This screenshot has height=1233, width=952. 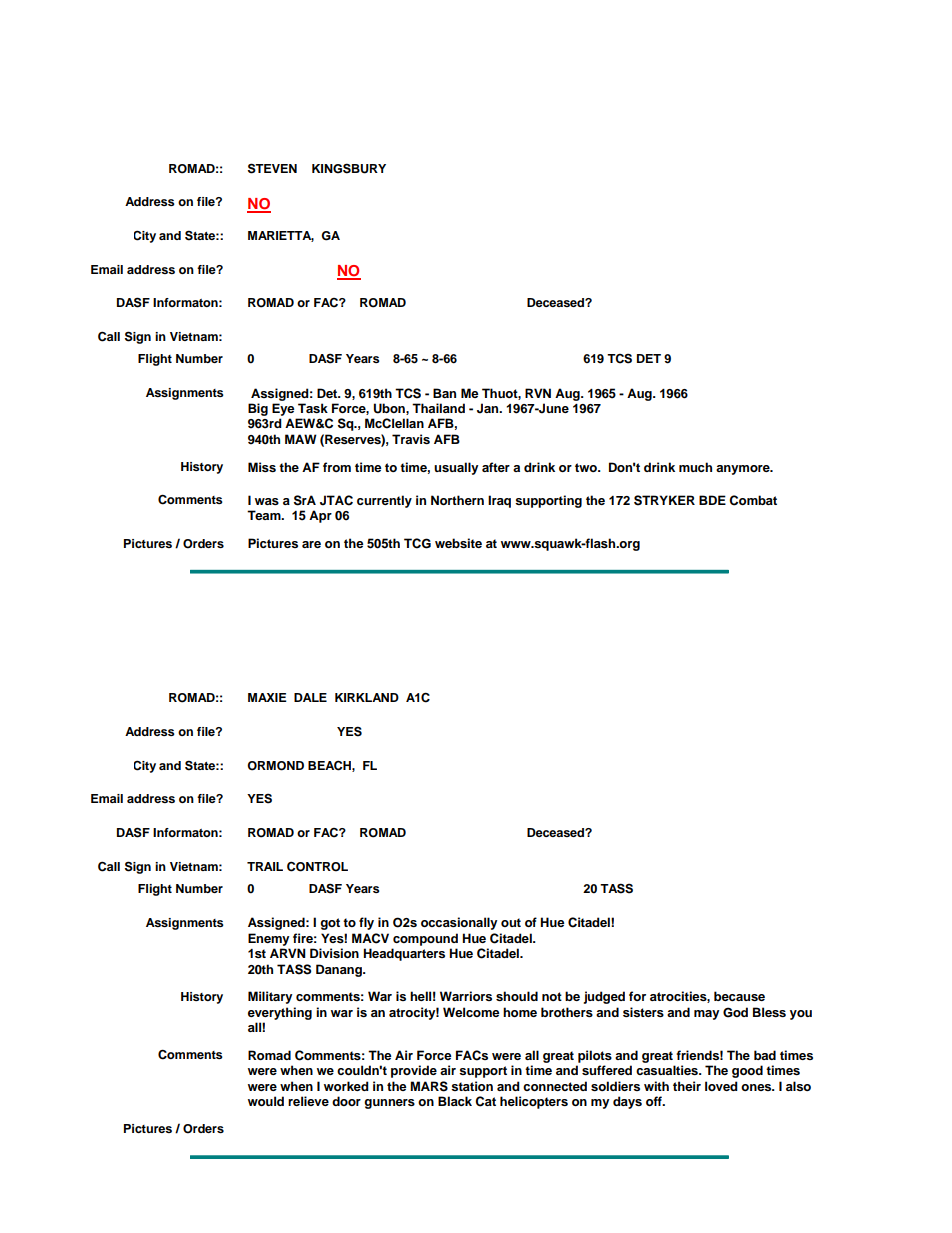 I want to click on STEVEN, so click(x=272, y=168).
